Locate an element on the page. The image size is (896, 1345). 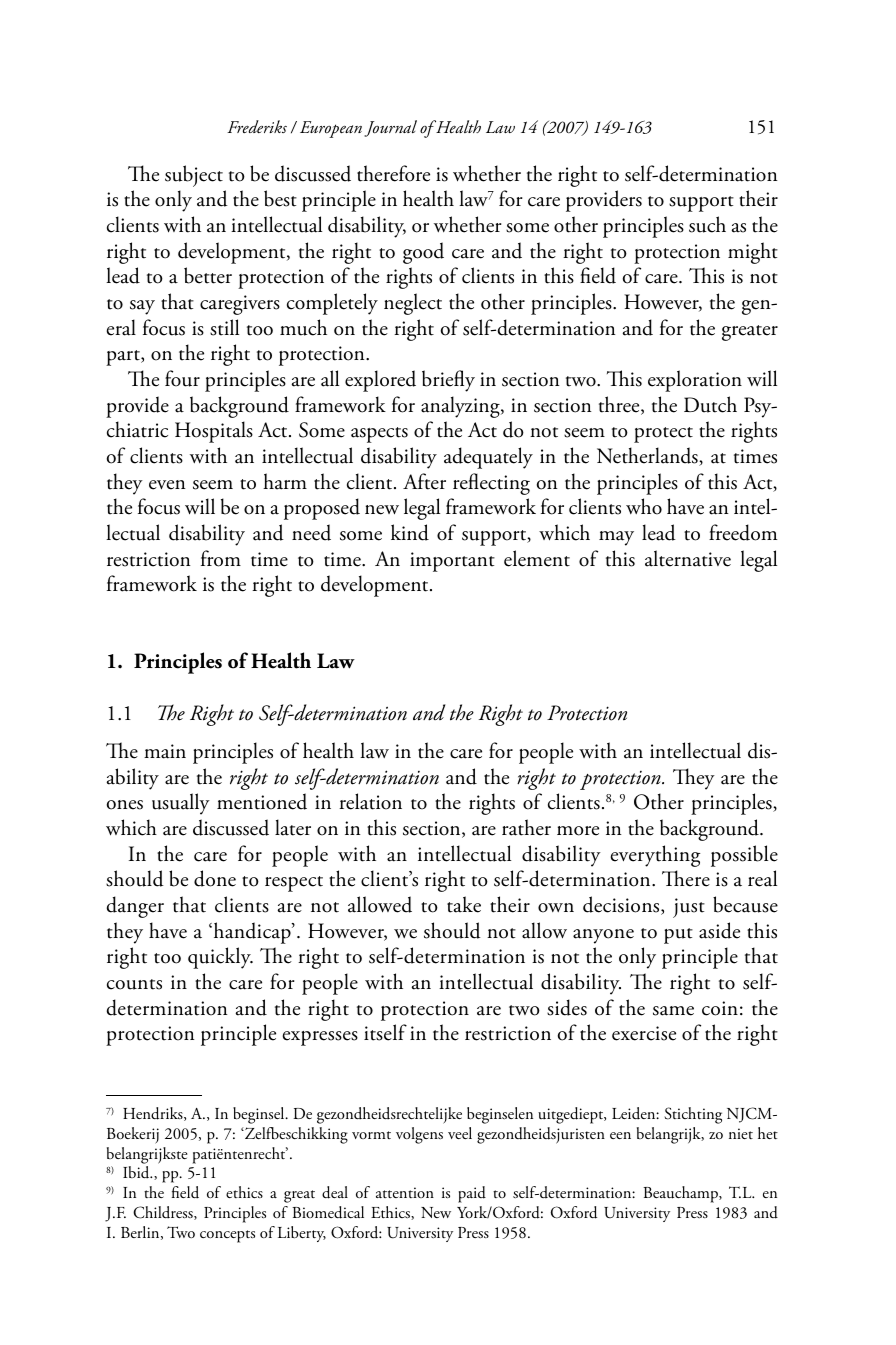
everything is located at coordinates (655, 856).
